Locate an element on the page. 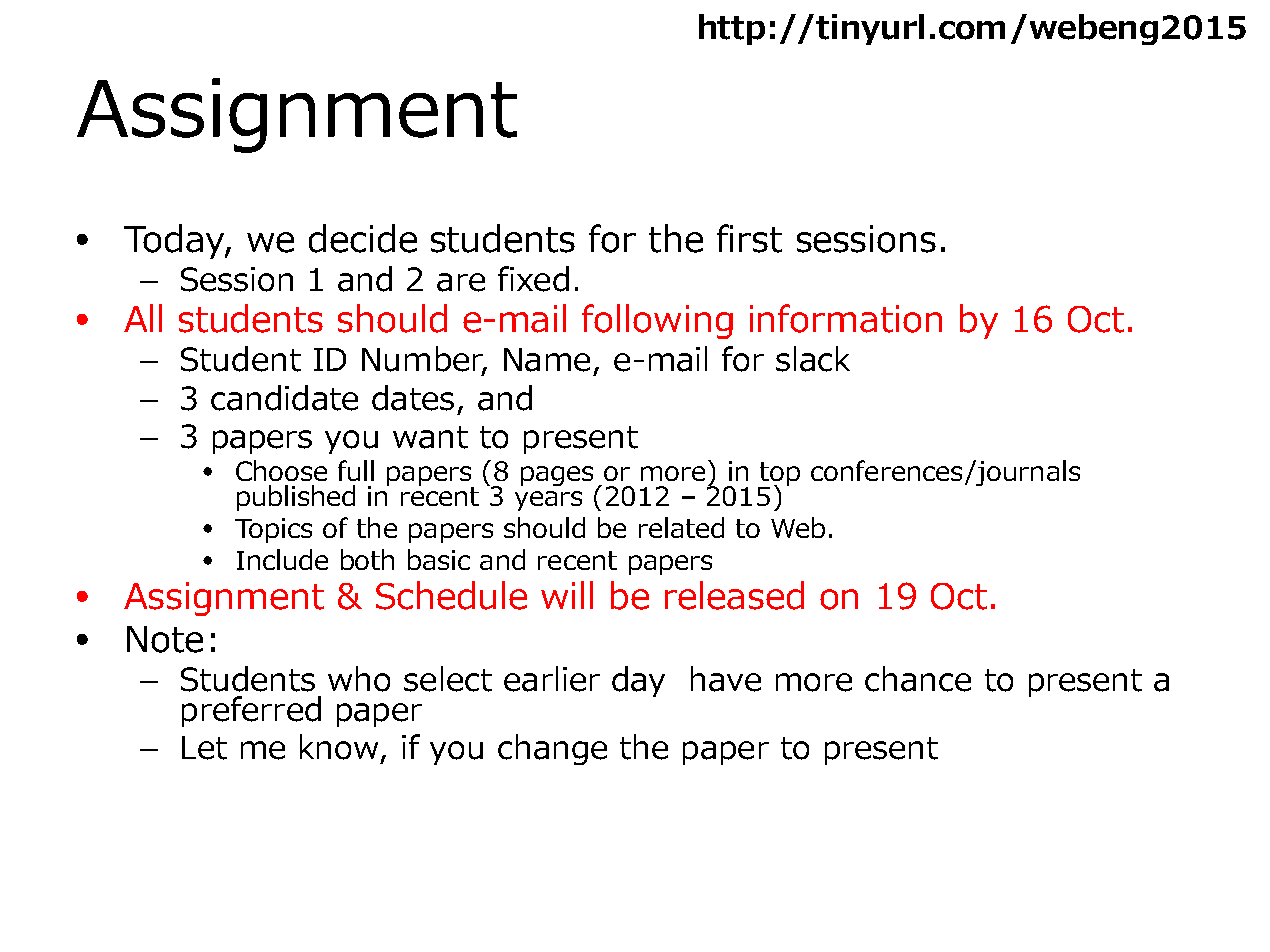  published is located at coordinates (296, 498).
